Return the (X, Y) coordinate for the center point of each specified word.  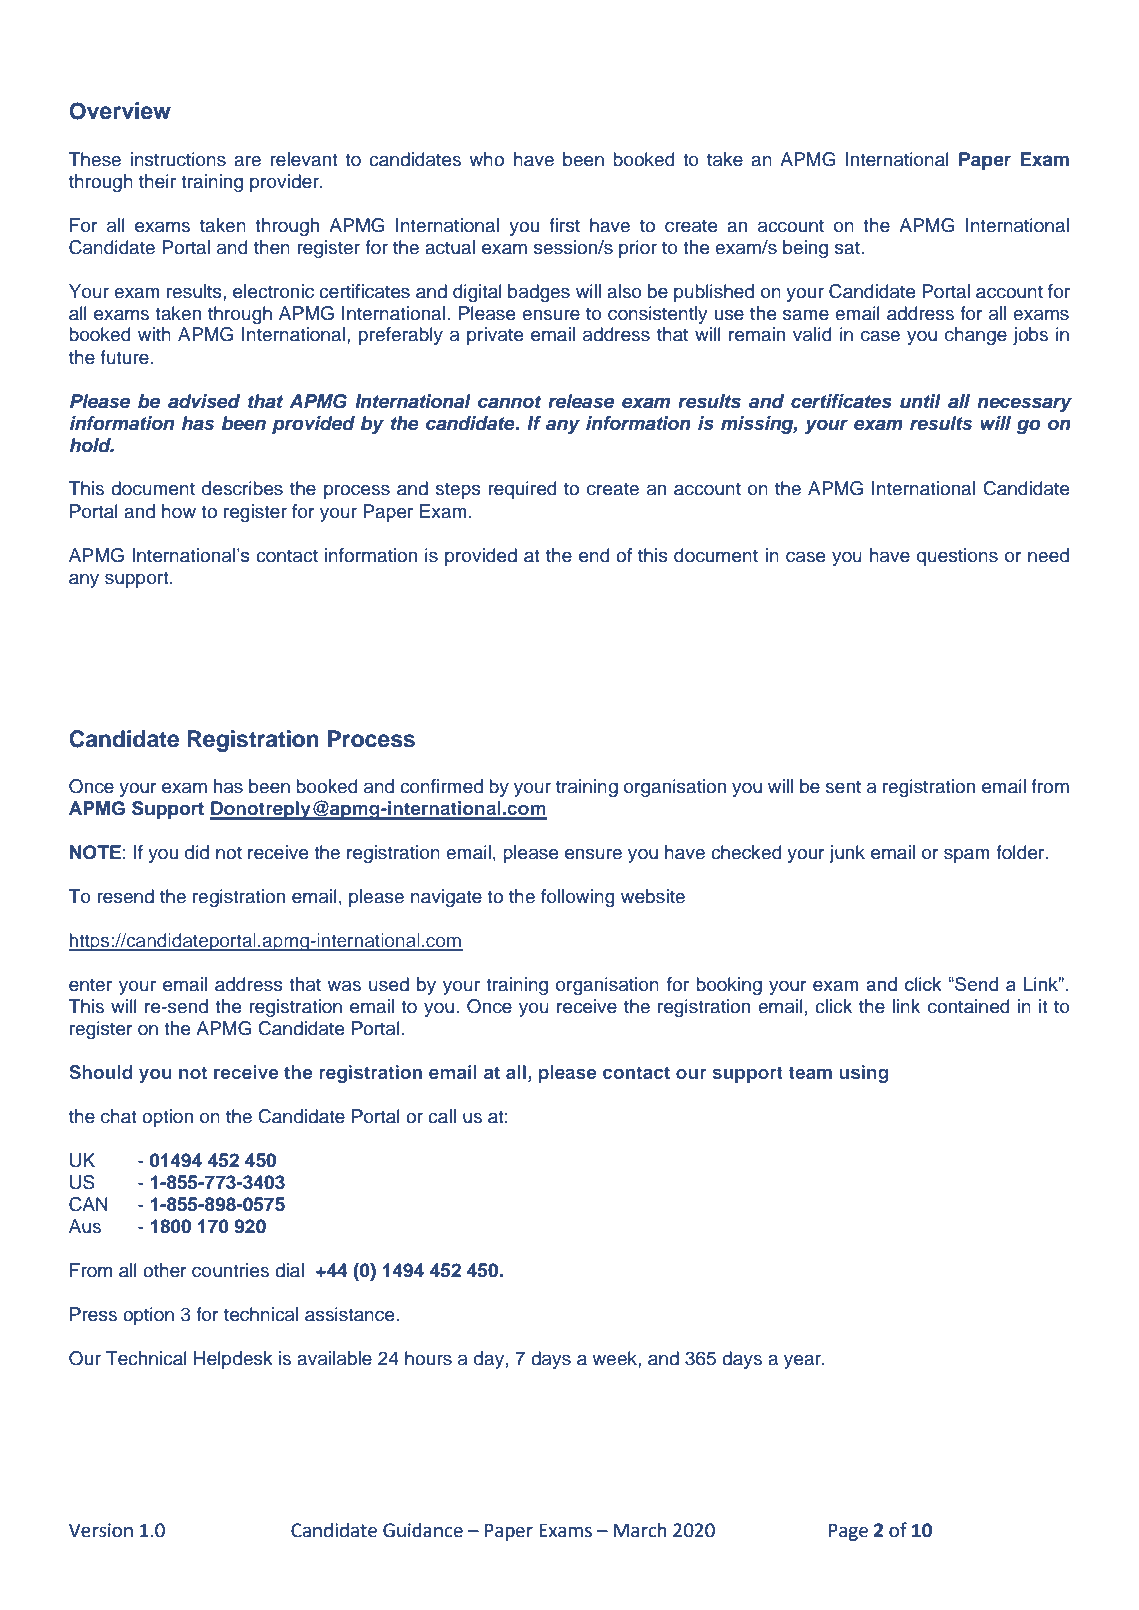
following (578, 898)
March (640, 1530)
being (805, 249)
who (486, 159)
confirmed (441, 786)
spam (967, 855)
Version (101, 1530)
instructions (178, 159)
